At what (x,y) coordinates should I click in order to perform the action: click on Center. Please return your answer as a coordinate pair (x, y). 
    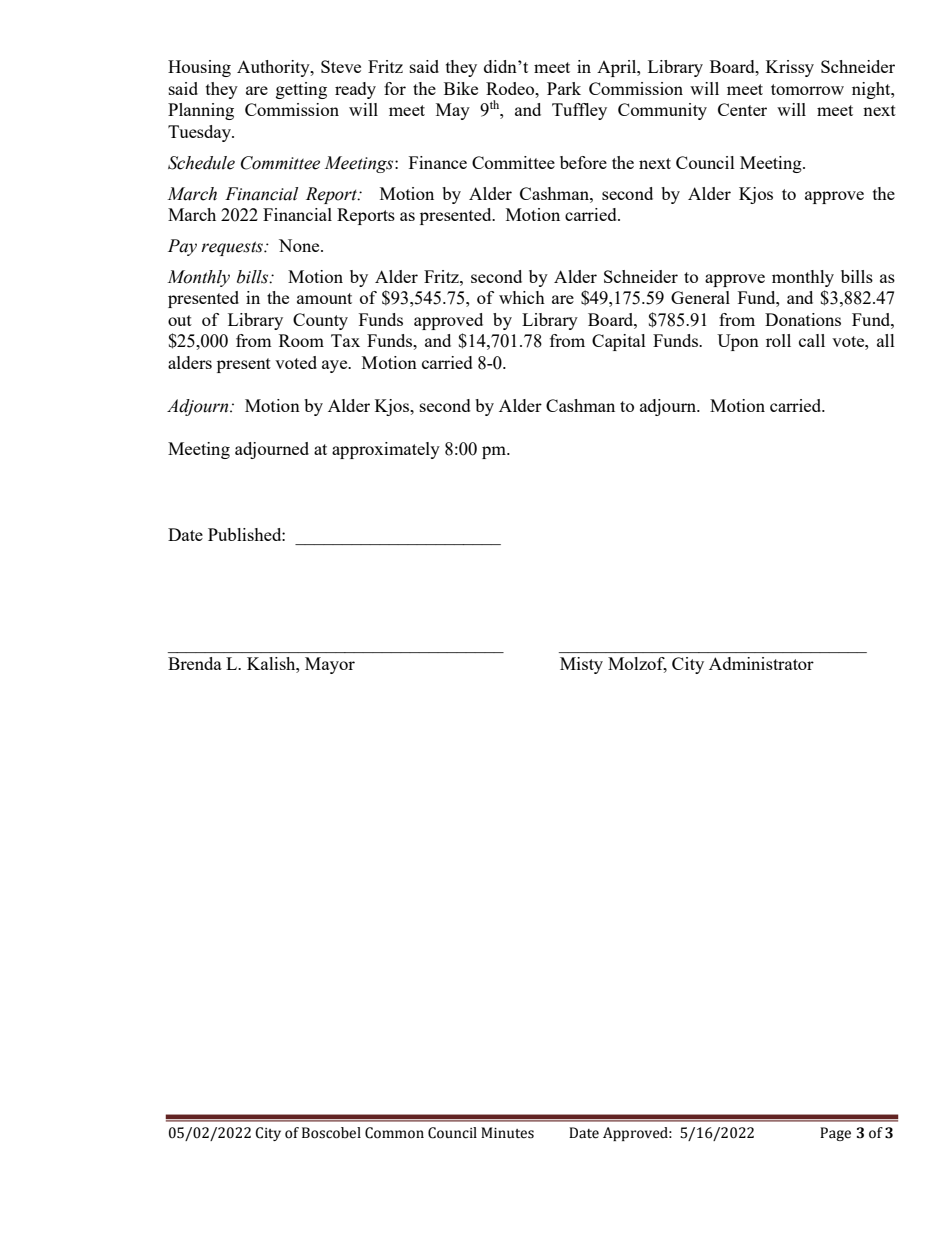
    Looking at the image, I should click on (742, 109).
